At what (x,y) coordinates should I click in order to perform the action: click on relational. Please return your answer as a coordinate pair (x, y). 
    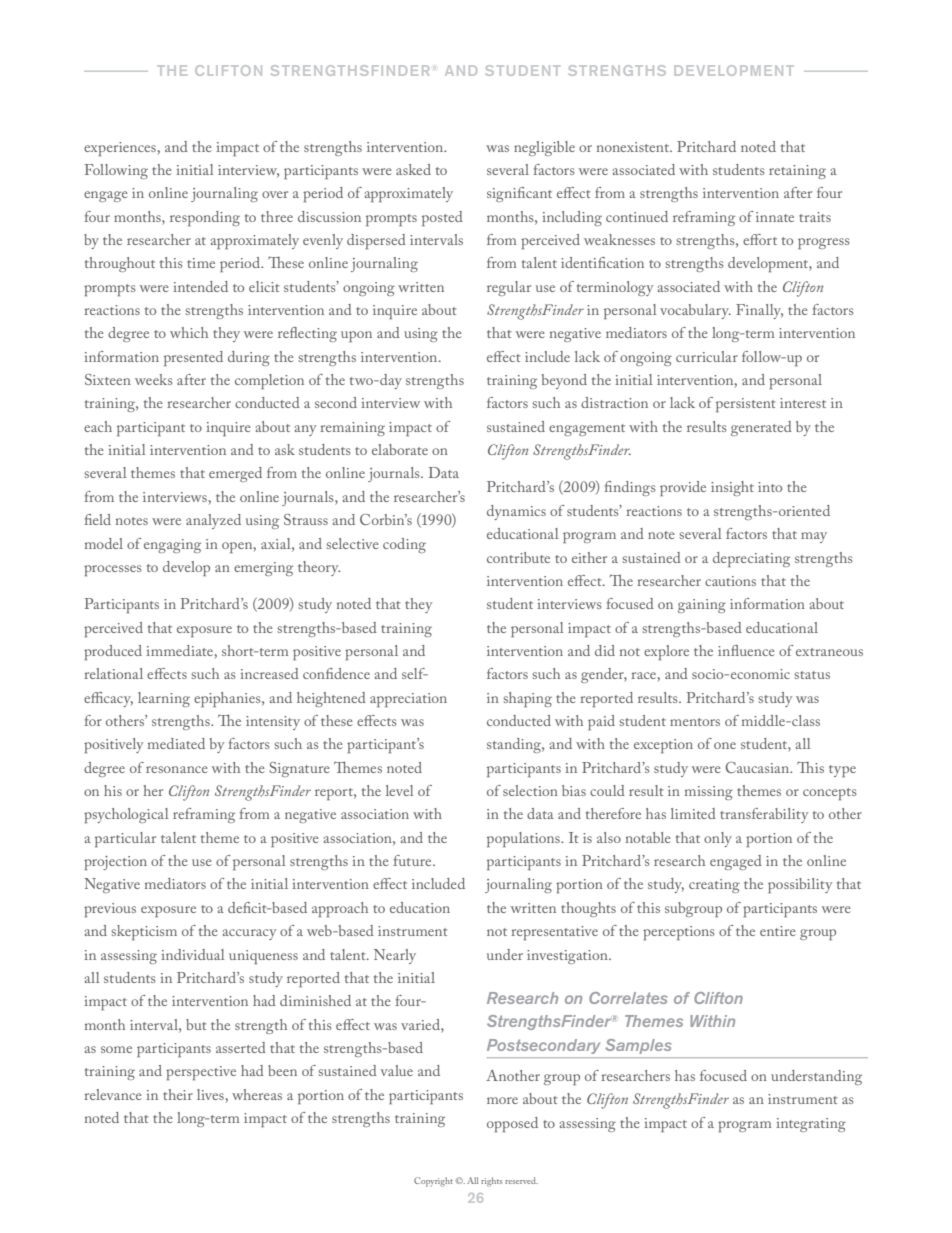
    Looking at the image, I should click on (113, 673).
